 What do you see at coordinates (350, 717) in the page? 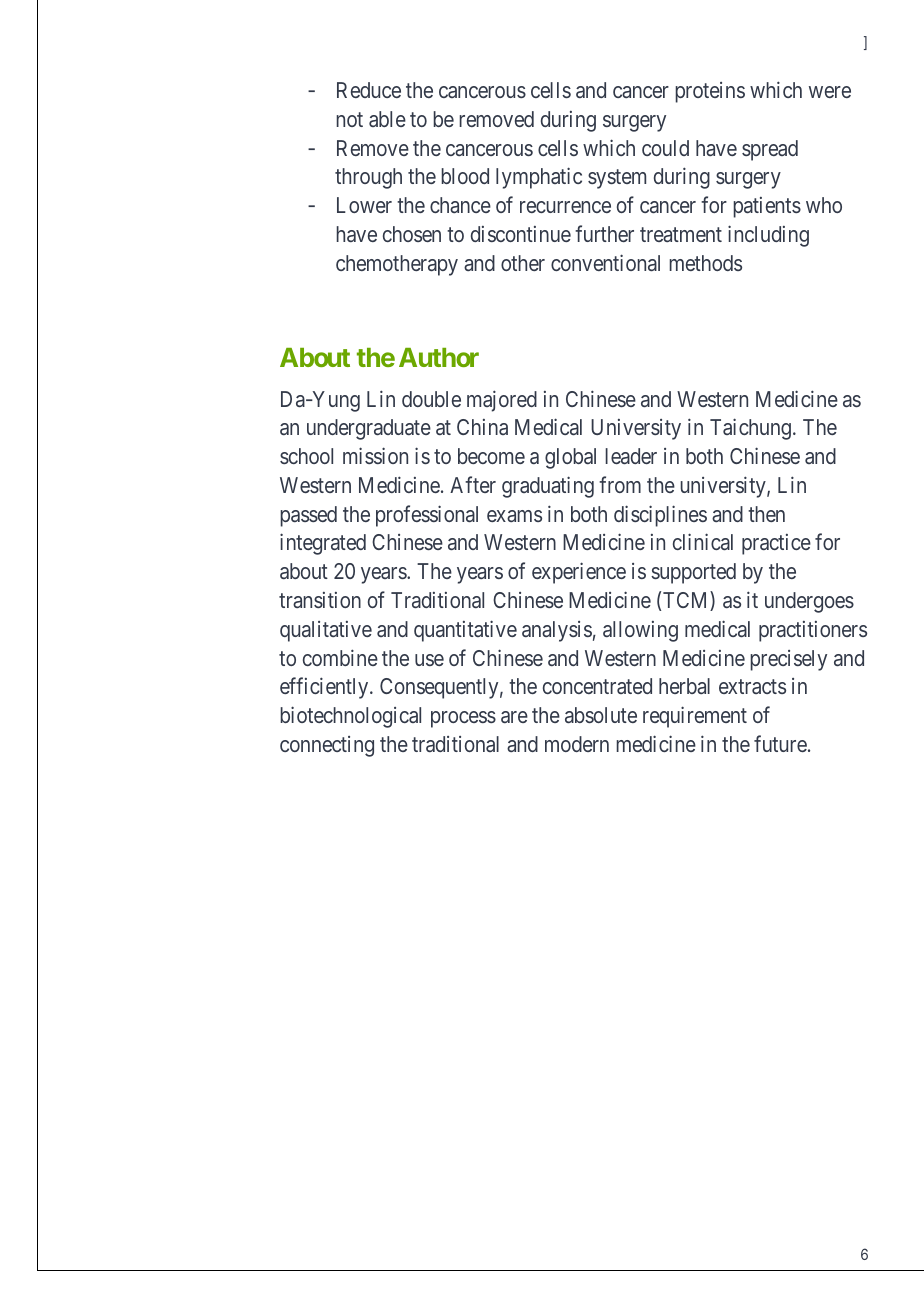
I see `biotechnological` at bounding box center [350, 717].
